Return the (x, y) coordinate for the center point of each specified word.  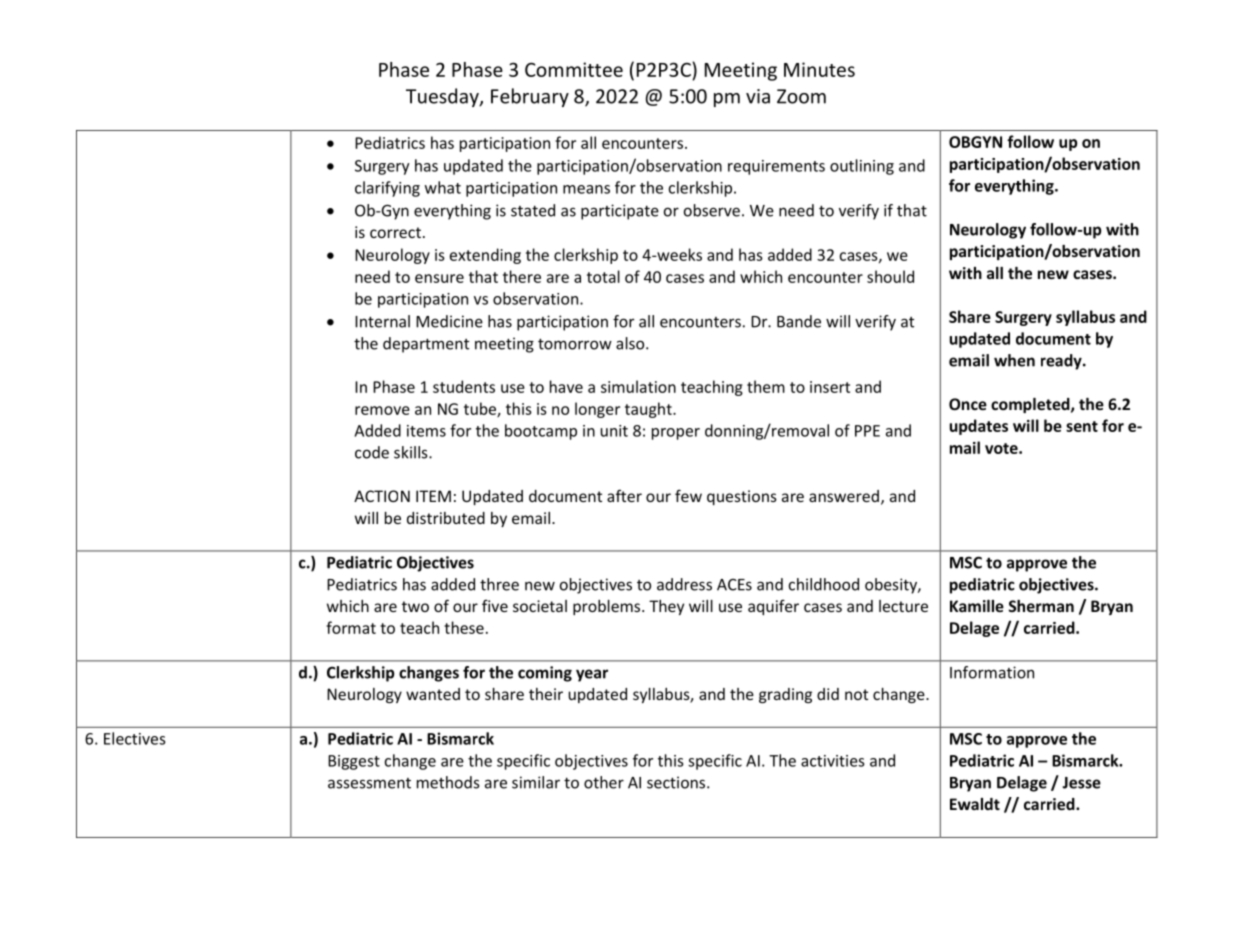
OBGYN (975, 142)
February (530, 97)
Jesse (1081, 783)
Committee (574, 69)
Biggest (354, 762)
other (604, 782)
